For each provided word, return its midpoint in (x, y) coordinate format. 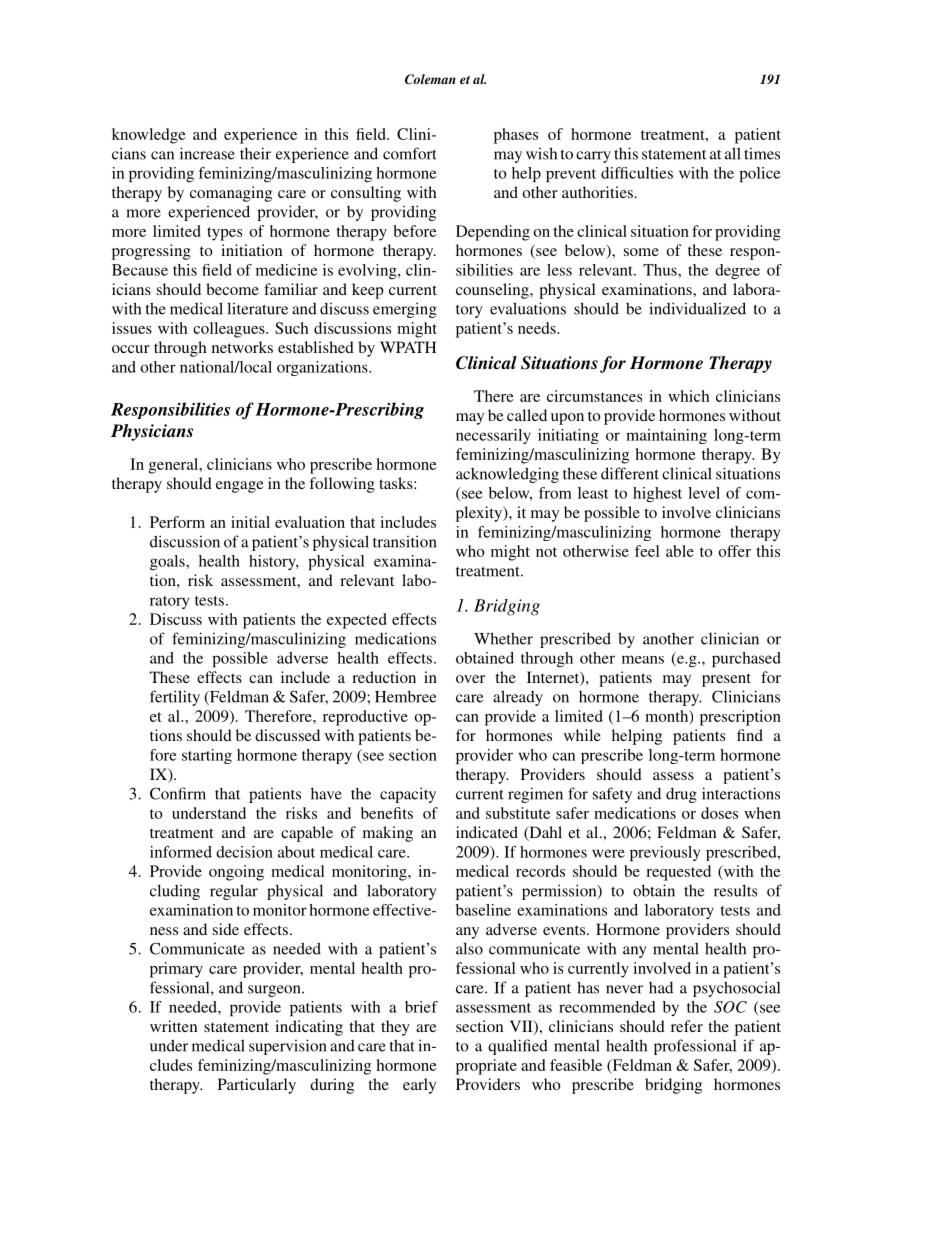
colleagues (230, 330)
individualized (697, 308)
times (762, 154)
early (419, 1086)
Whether (503, 638)
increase (207, 153)
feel (647, 551)
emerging (405, 310)
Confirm (178, 793)
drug (681, 795)
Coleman (430, 79)
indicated (487, 832)
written (173, 1026)
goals (168, 562)
